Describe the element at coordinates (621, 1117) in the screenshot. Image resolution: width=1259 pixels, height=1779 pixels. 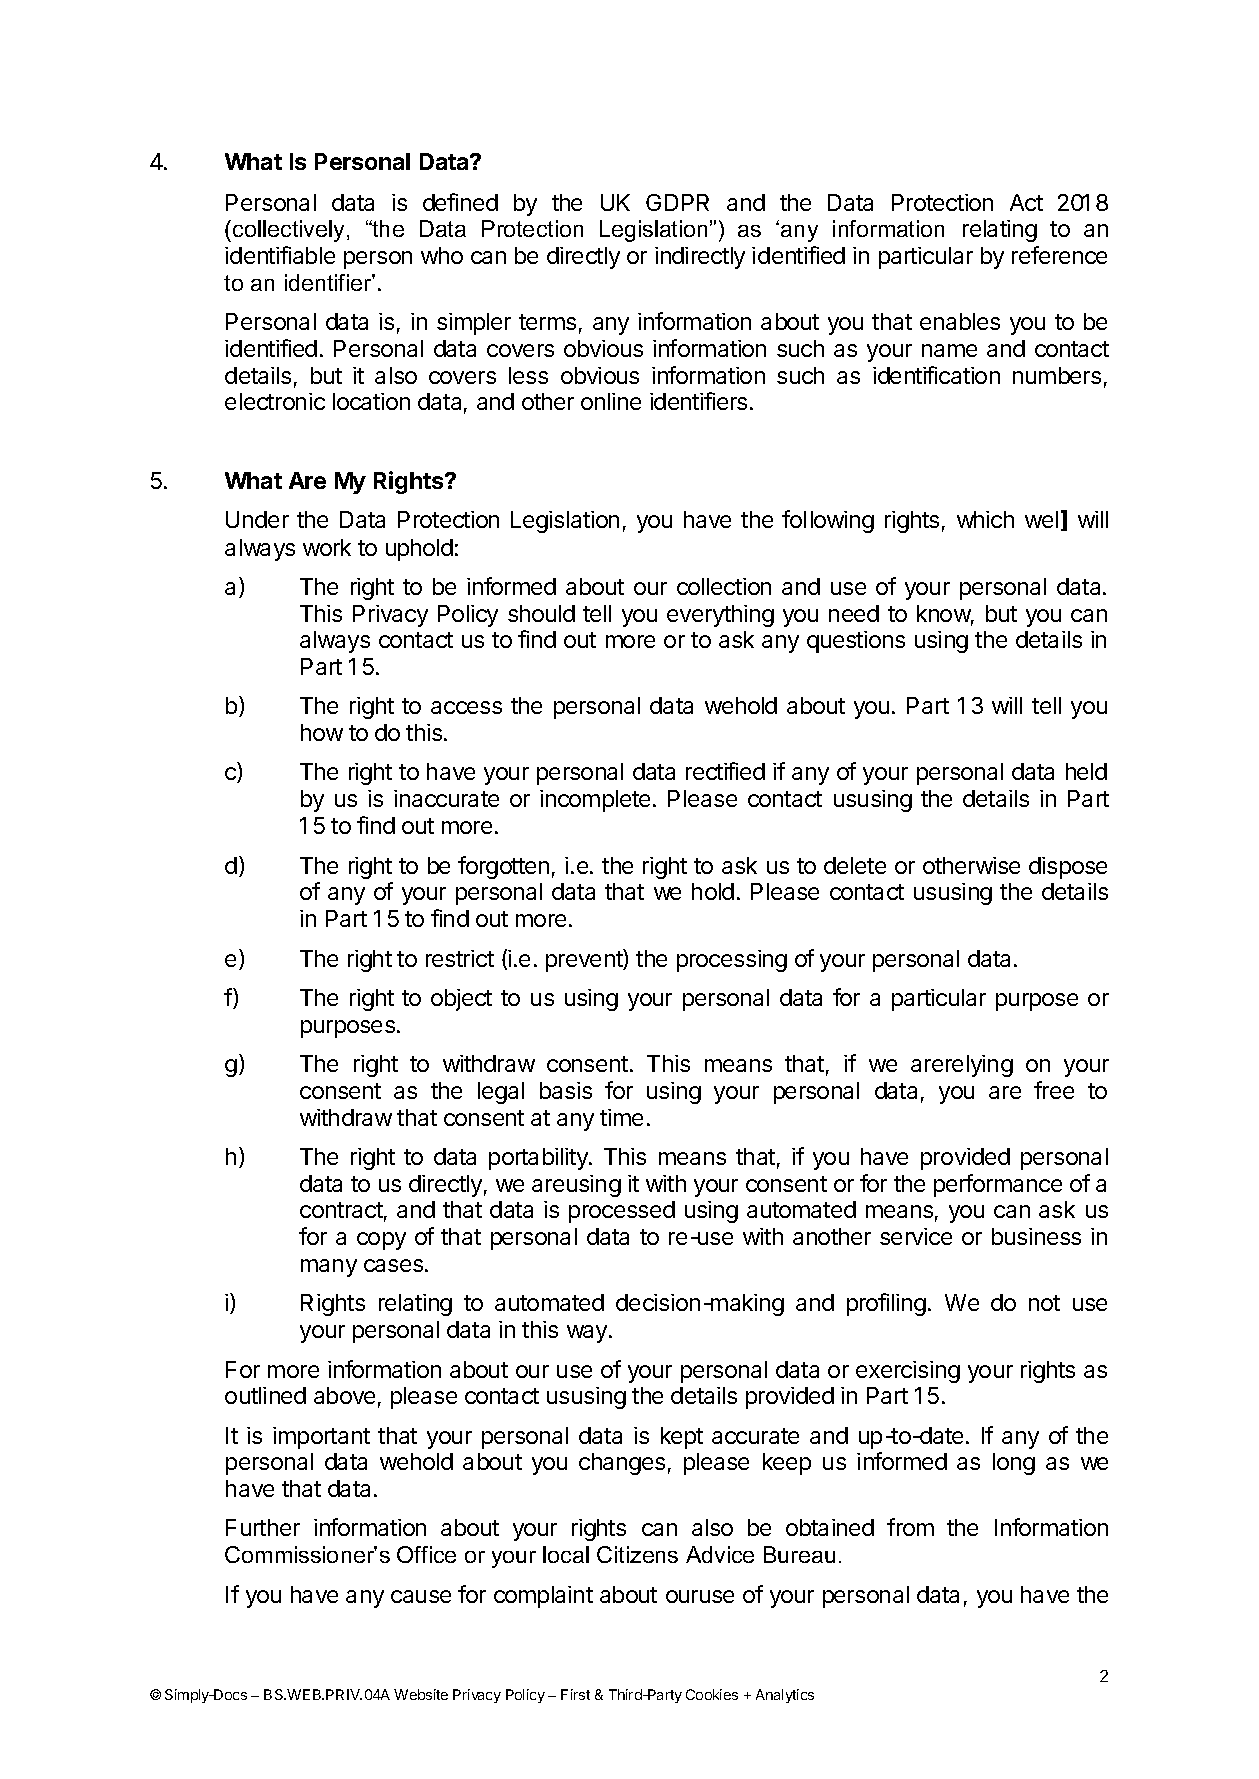
I see `time` at that location.
